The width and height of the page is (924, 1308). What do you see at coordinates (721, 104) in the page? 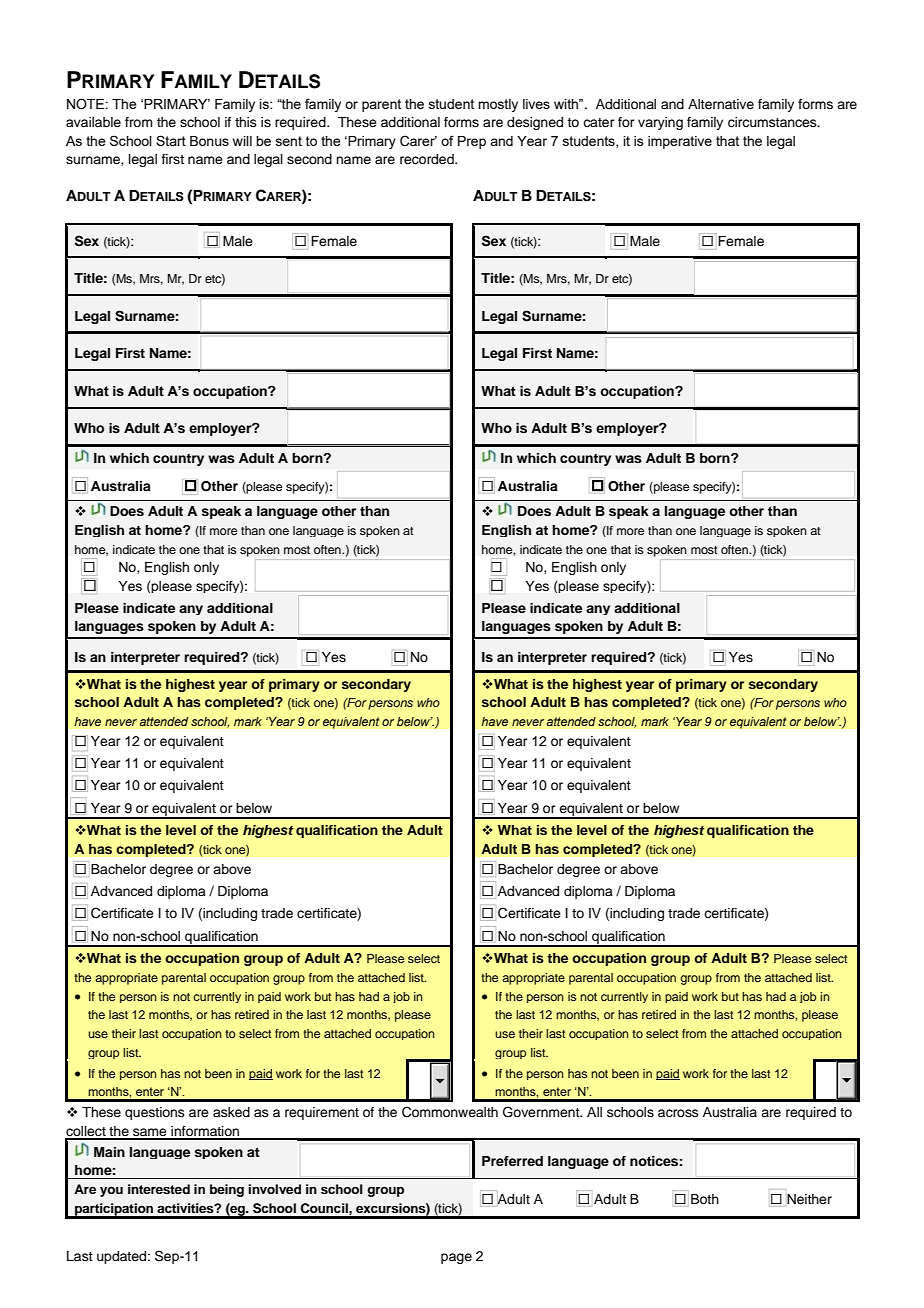
I see `Alternative` at bounding box center [721, 104].
